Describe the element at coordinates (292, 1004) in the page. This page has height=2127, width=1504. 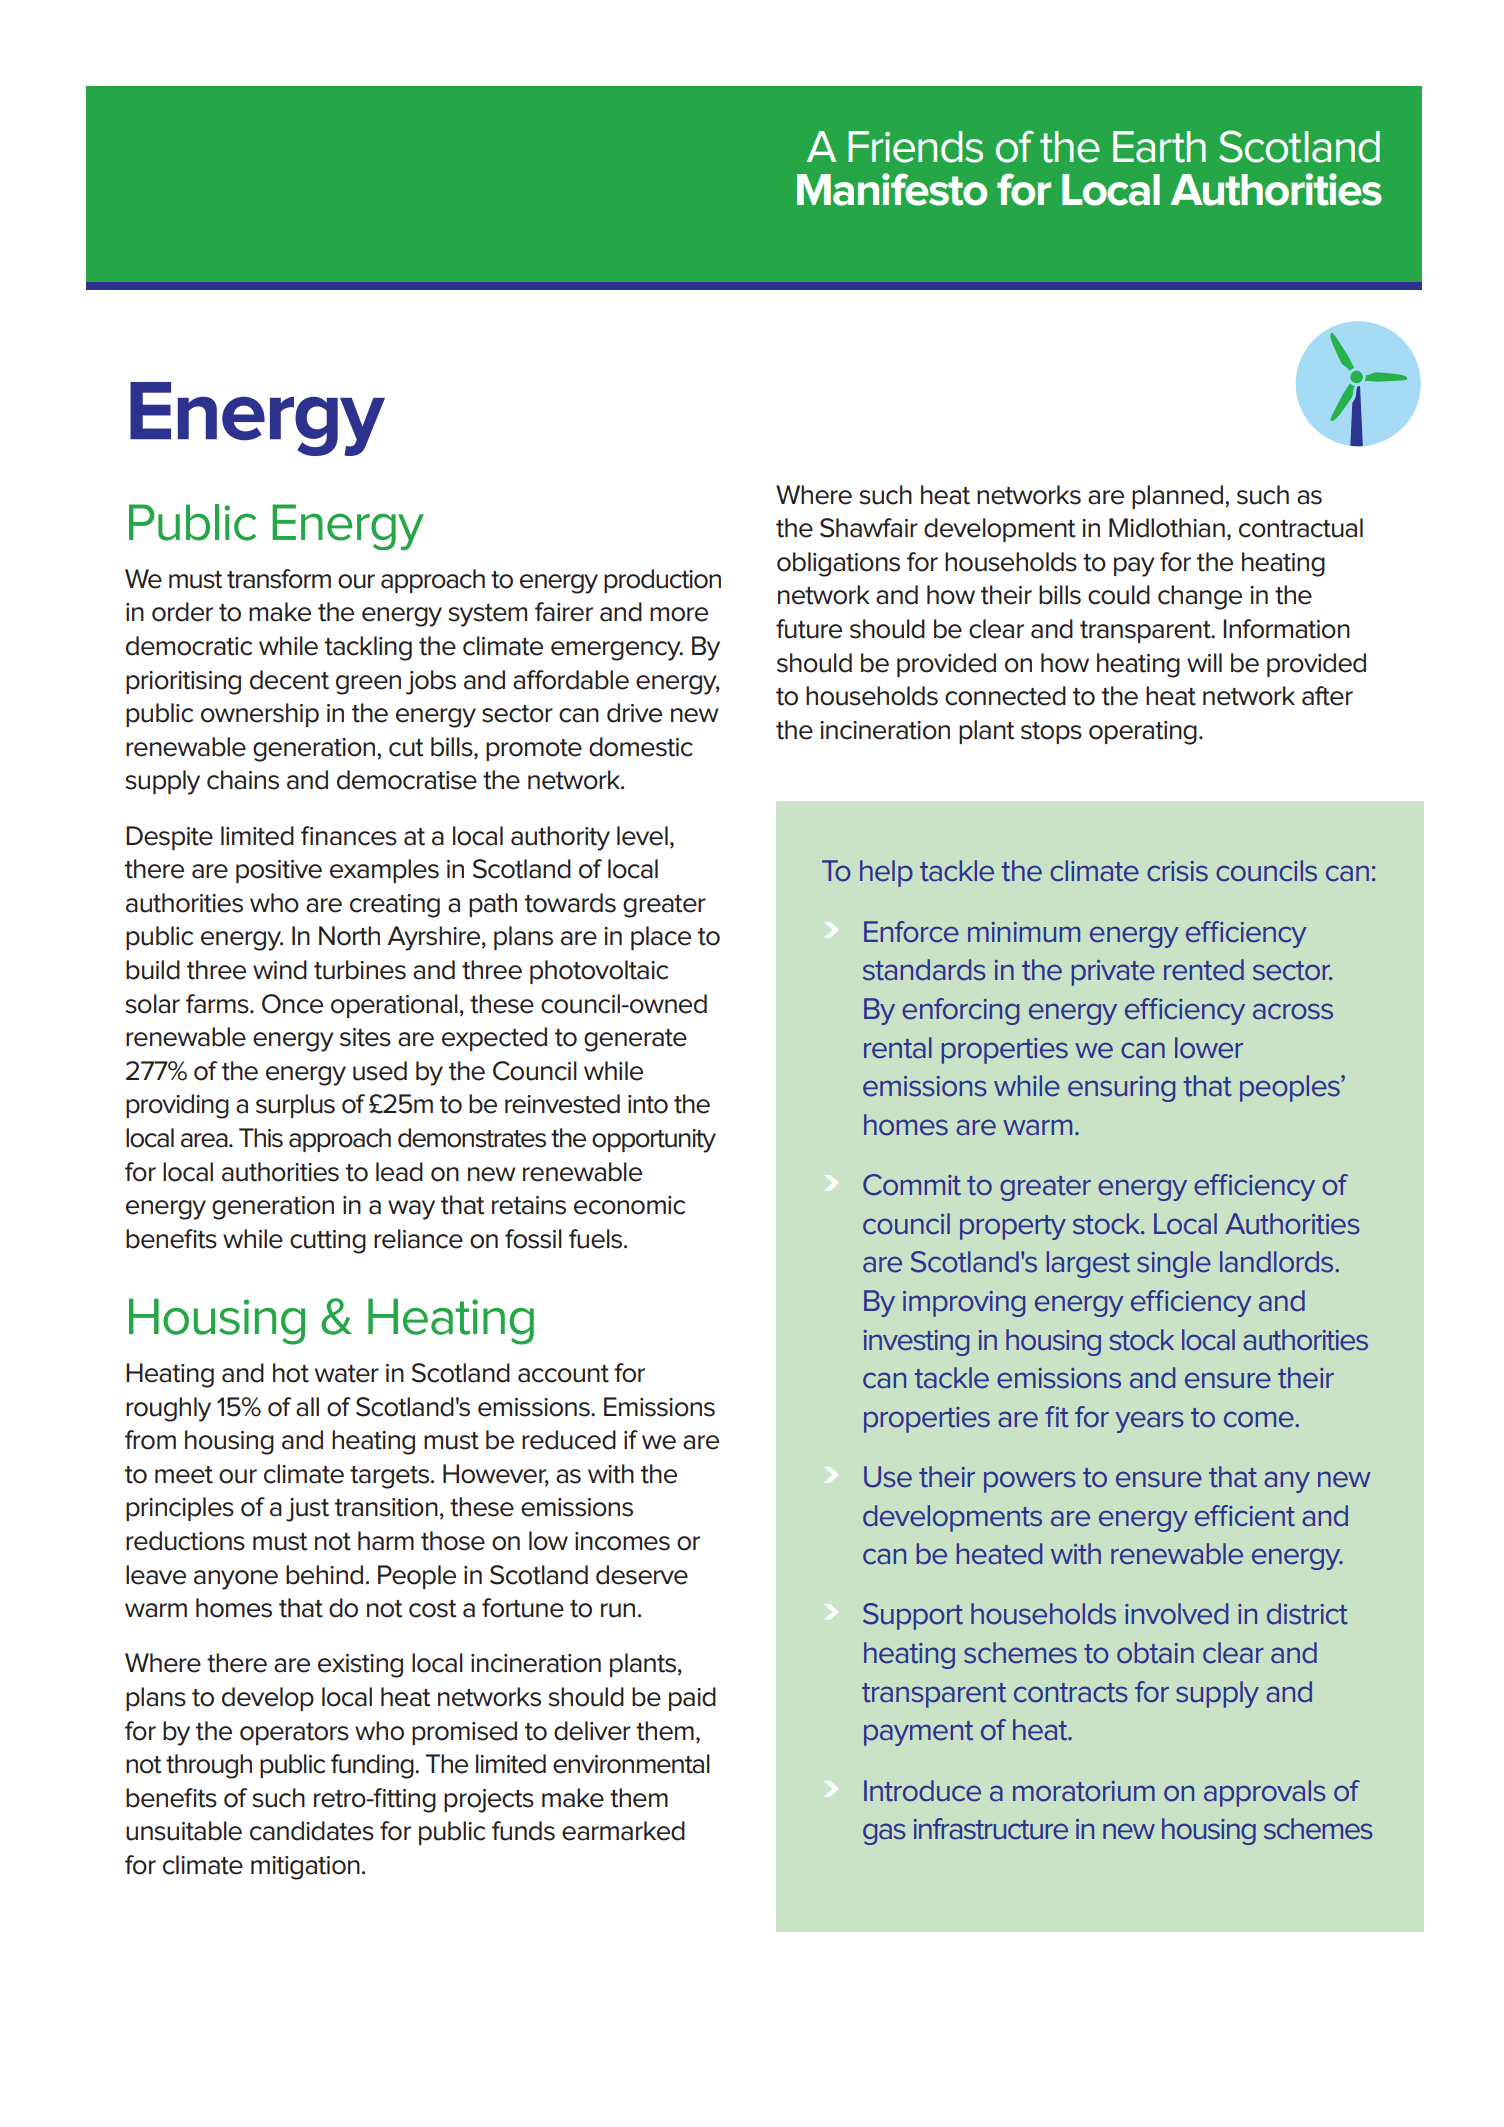
I see `Once` at that location.
